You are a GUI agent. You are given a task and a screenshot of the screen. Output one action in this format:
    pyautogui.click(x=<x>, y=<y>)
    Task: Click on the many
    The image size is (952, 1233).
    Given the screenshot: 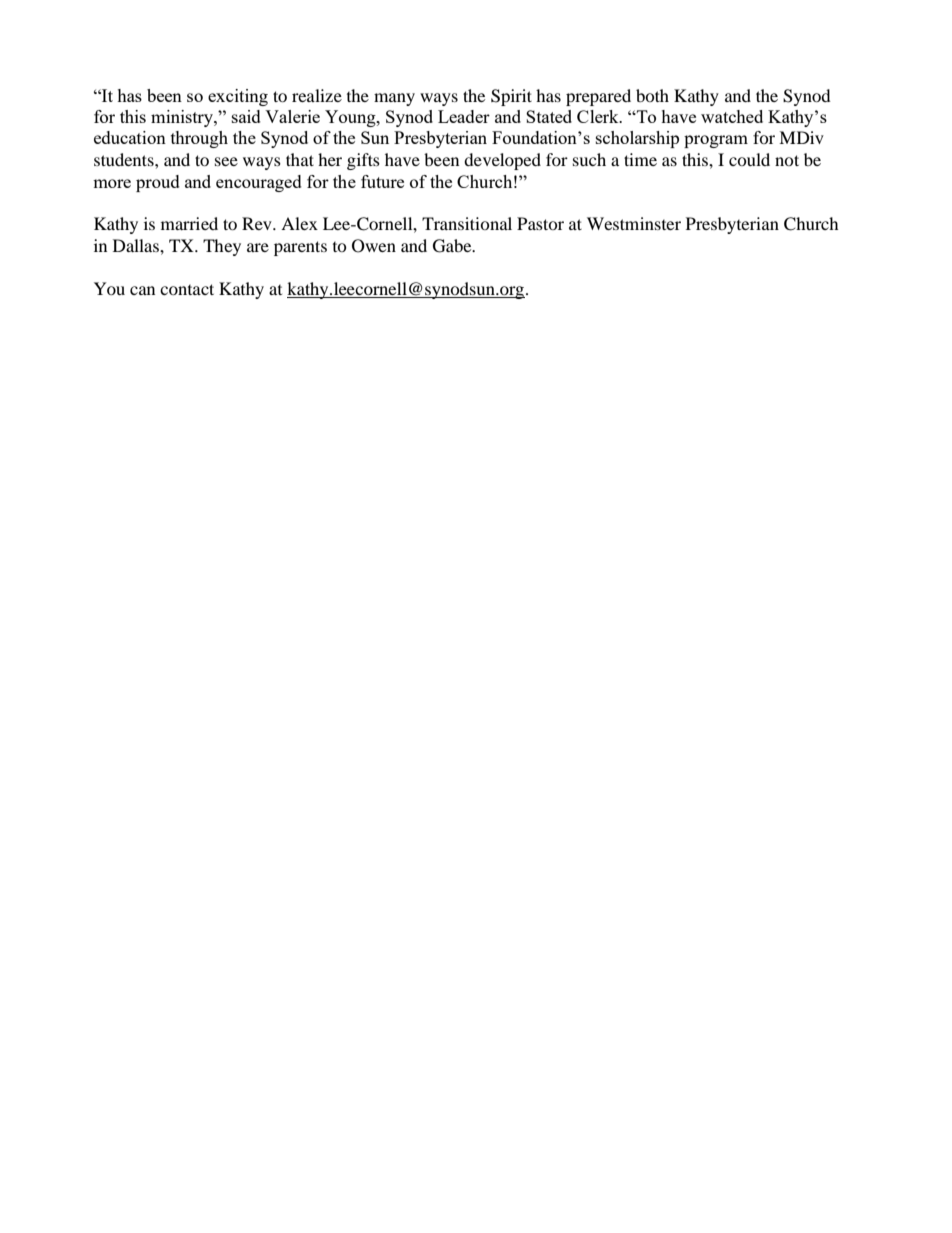 What is the action you would take?
    pyautogui.click(x=394, y=99)
